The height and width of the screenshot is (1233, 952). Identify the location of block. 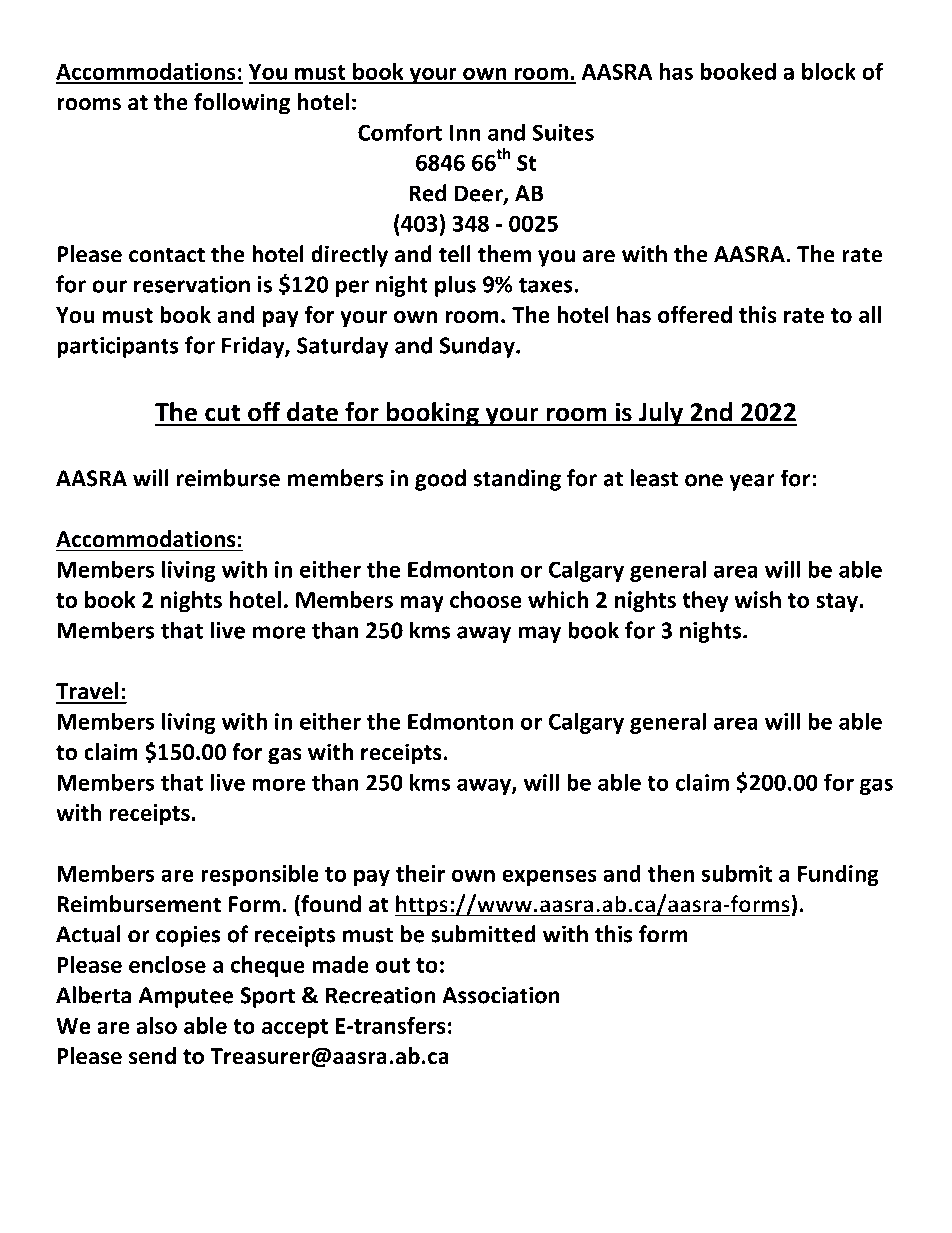
(829, 71).
